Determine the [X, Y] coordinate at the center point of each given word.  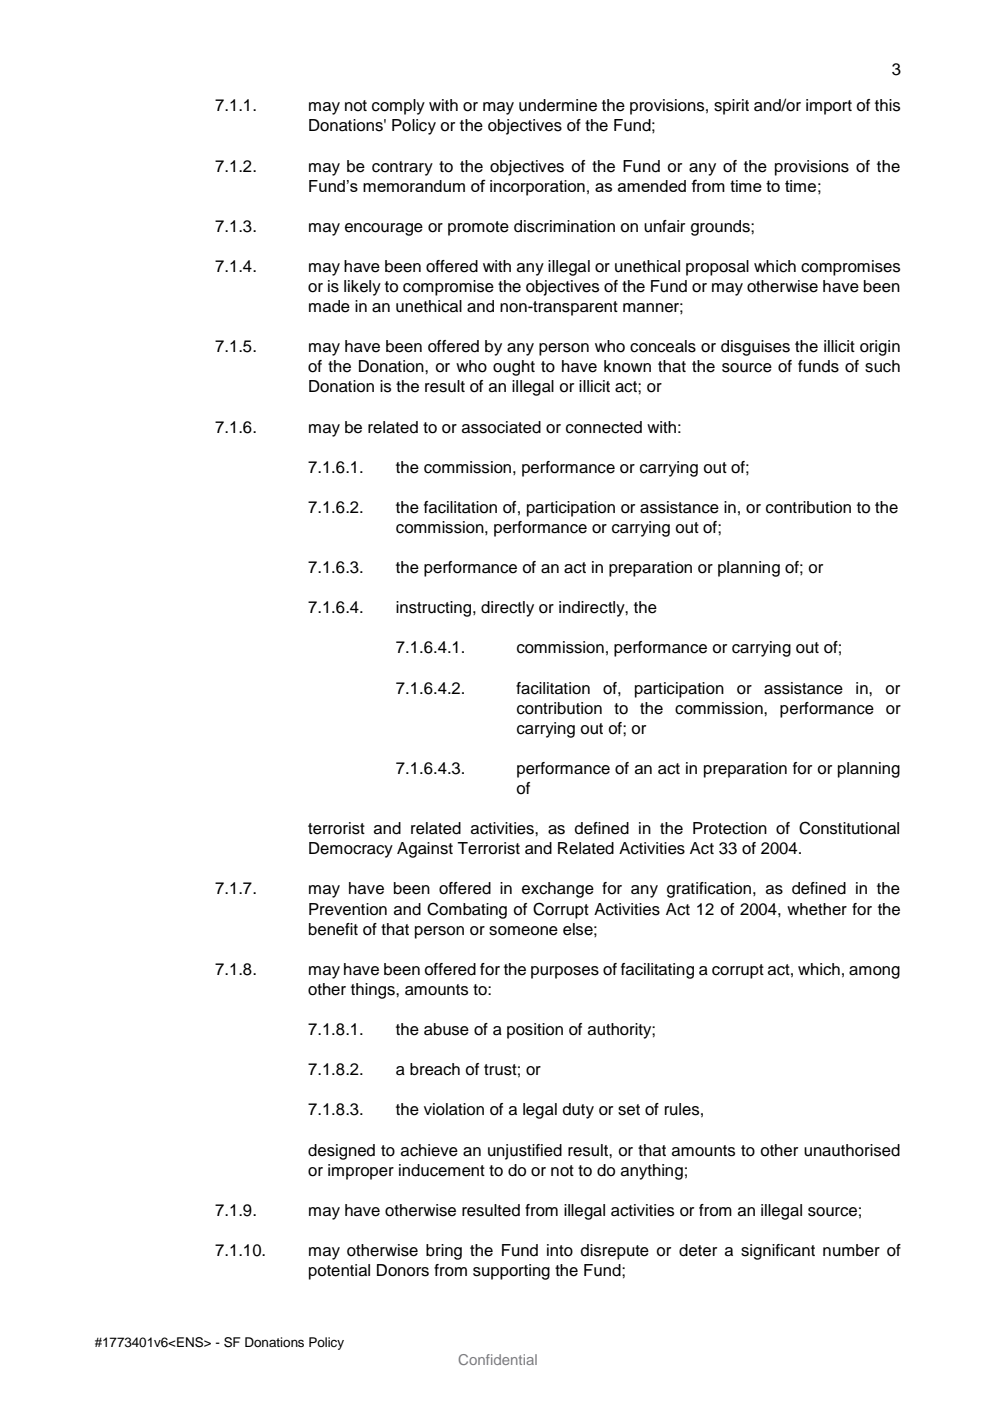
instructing [435, 609]
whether [817, 909]
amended [652, 186]
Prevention [348, 909]
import [829, 107]
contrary [402, 168]
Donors [403, 1270]
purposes [565, 972]
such [882, 366]
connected [604, 427]
